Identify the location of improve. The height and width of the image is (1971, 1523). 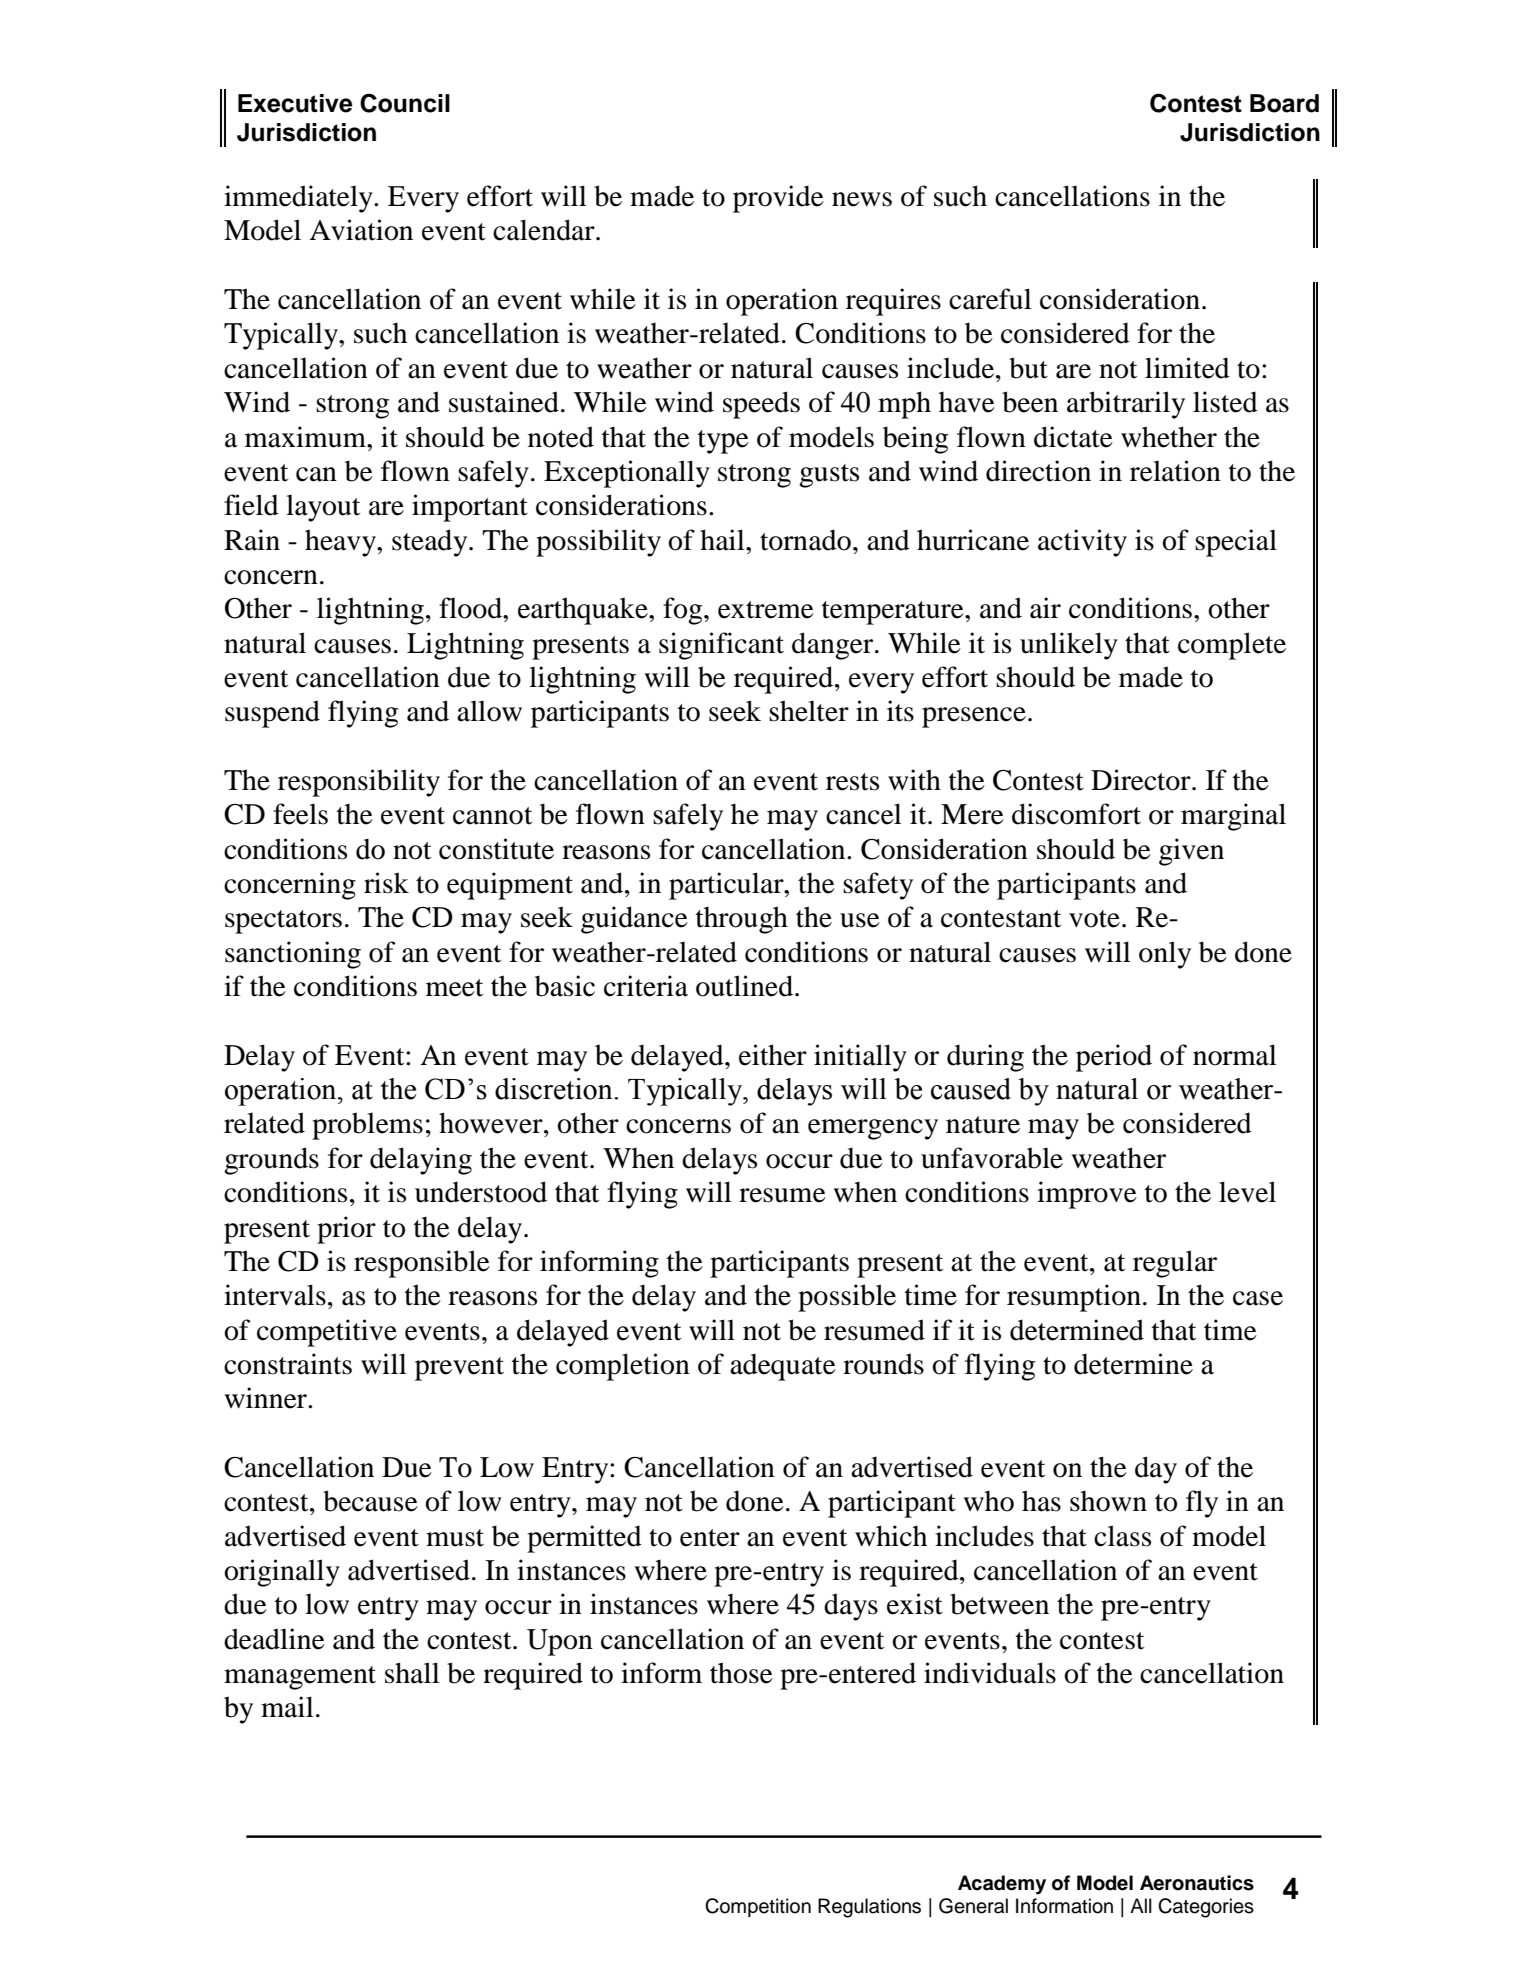
(1087, 1195).
